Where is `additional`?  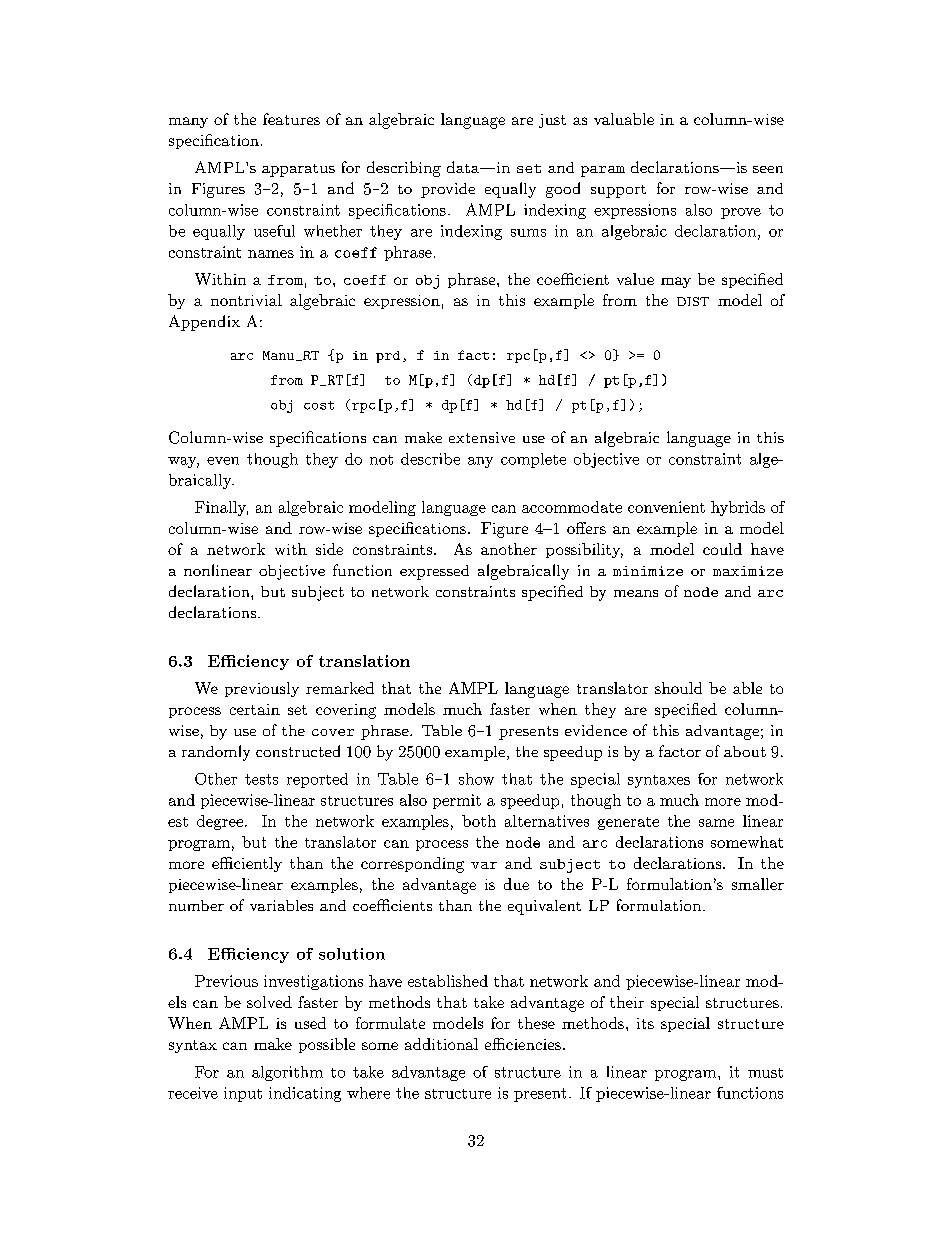 additional is located at coordinates (441, 1044).
